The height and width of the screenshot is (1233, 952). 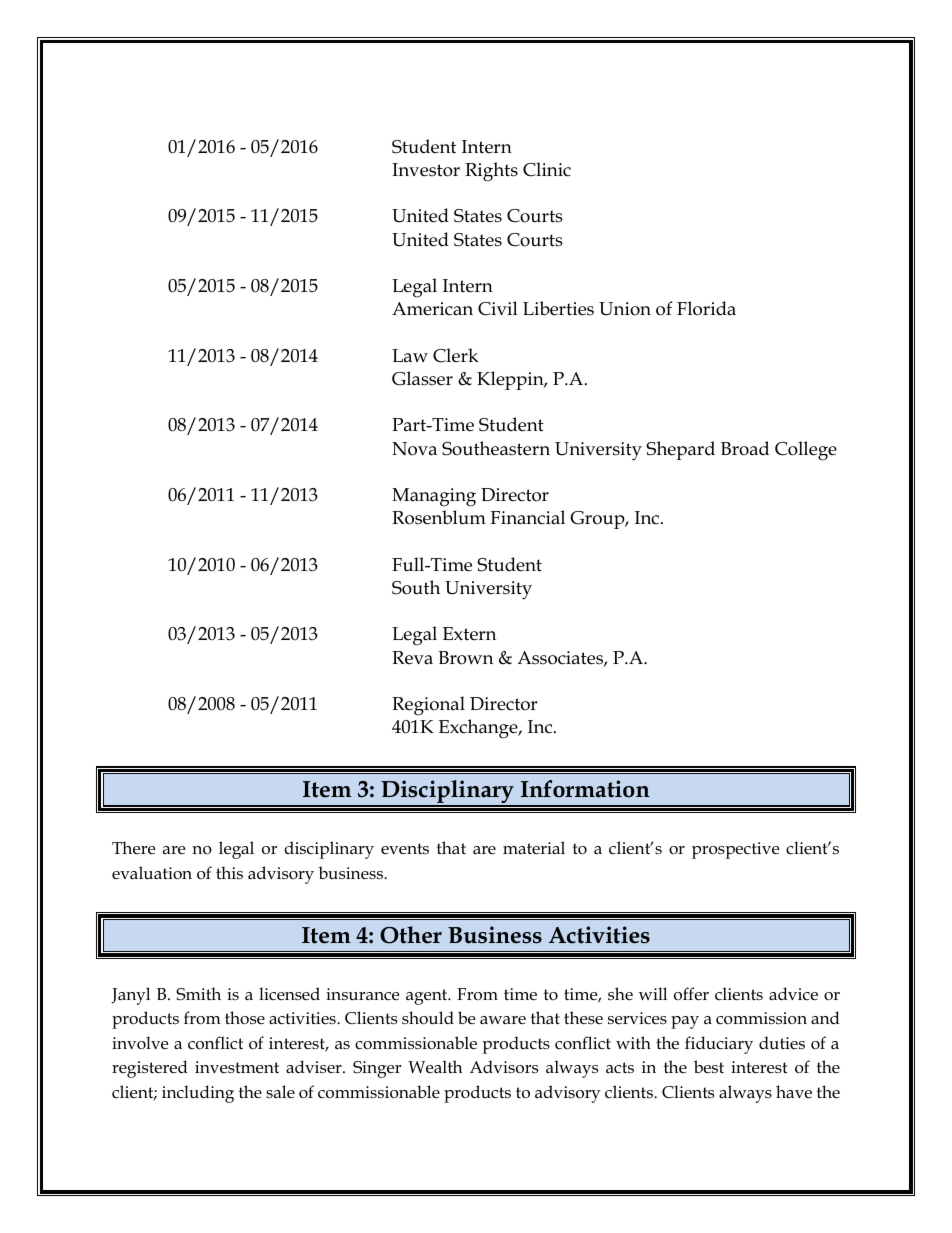 What do you see at coordinates (745, 448) in the screenshot?
I see `Broad` at bounding box center [745, 448].
